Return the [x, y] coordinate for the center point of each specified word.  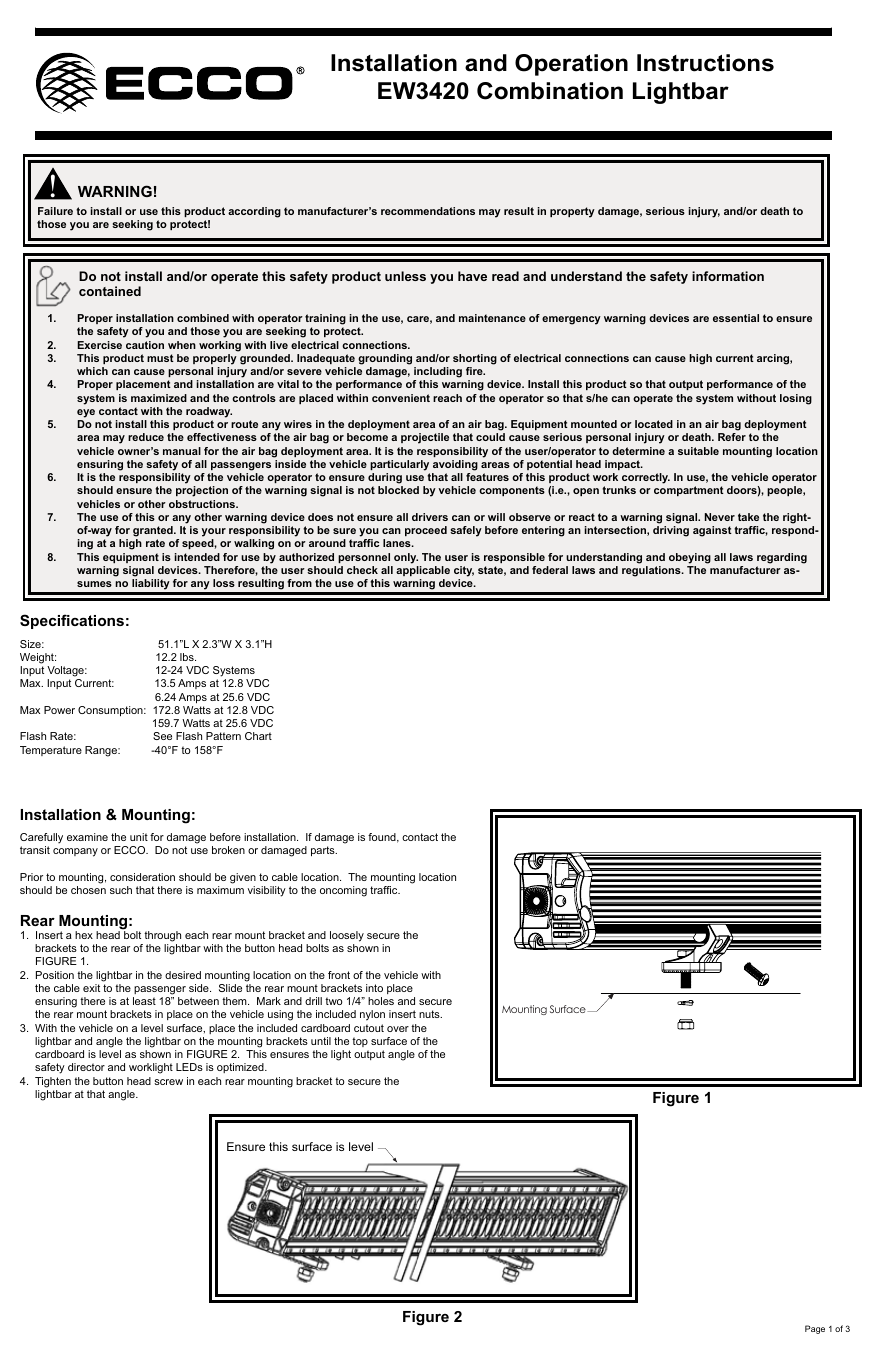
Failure [55, 211]
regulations [652, 571]
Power [59, 710]
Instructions [705, 63]
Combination [550, 91]
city [464, 571]
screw [168, 1082]
